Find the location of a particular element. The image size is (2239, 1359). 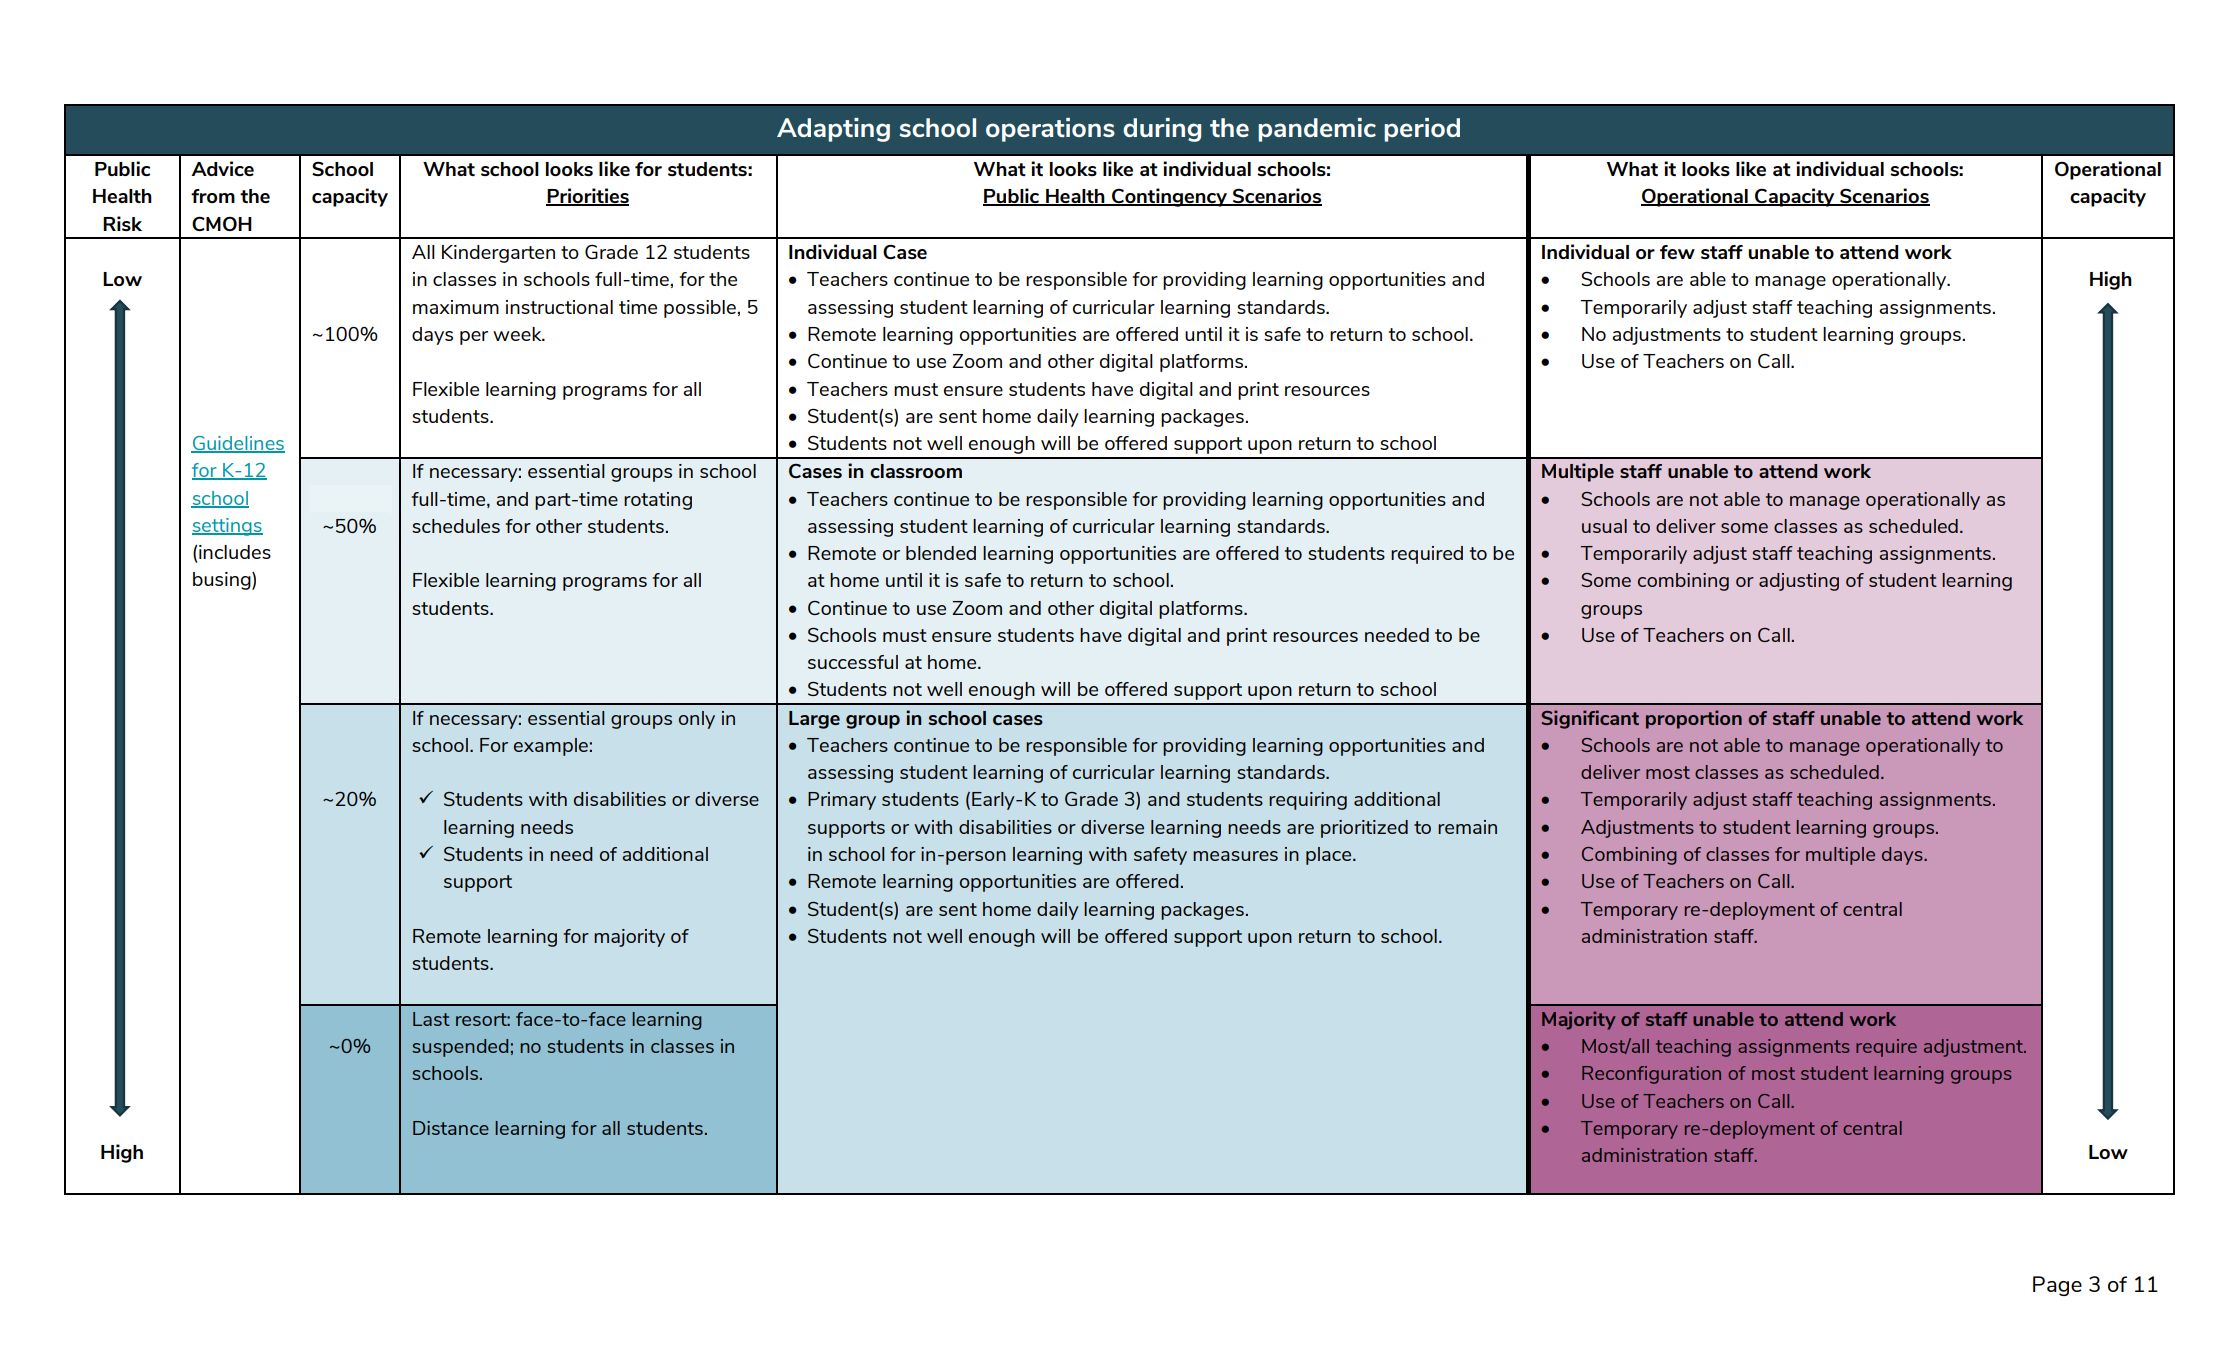

blended is located at coordinates (941, 553).
